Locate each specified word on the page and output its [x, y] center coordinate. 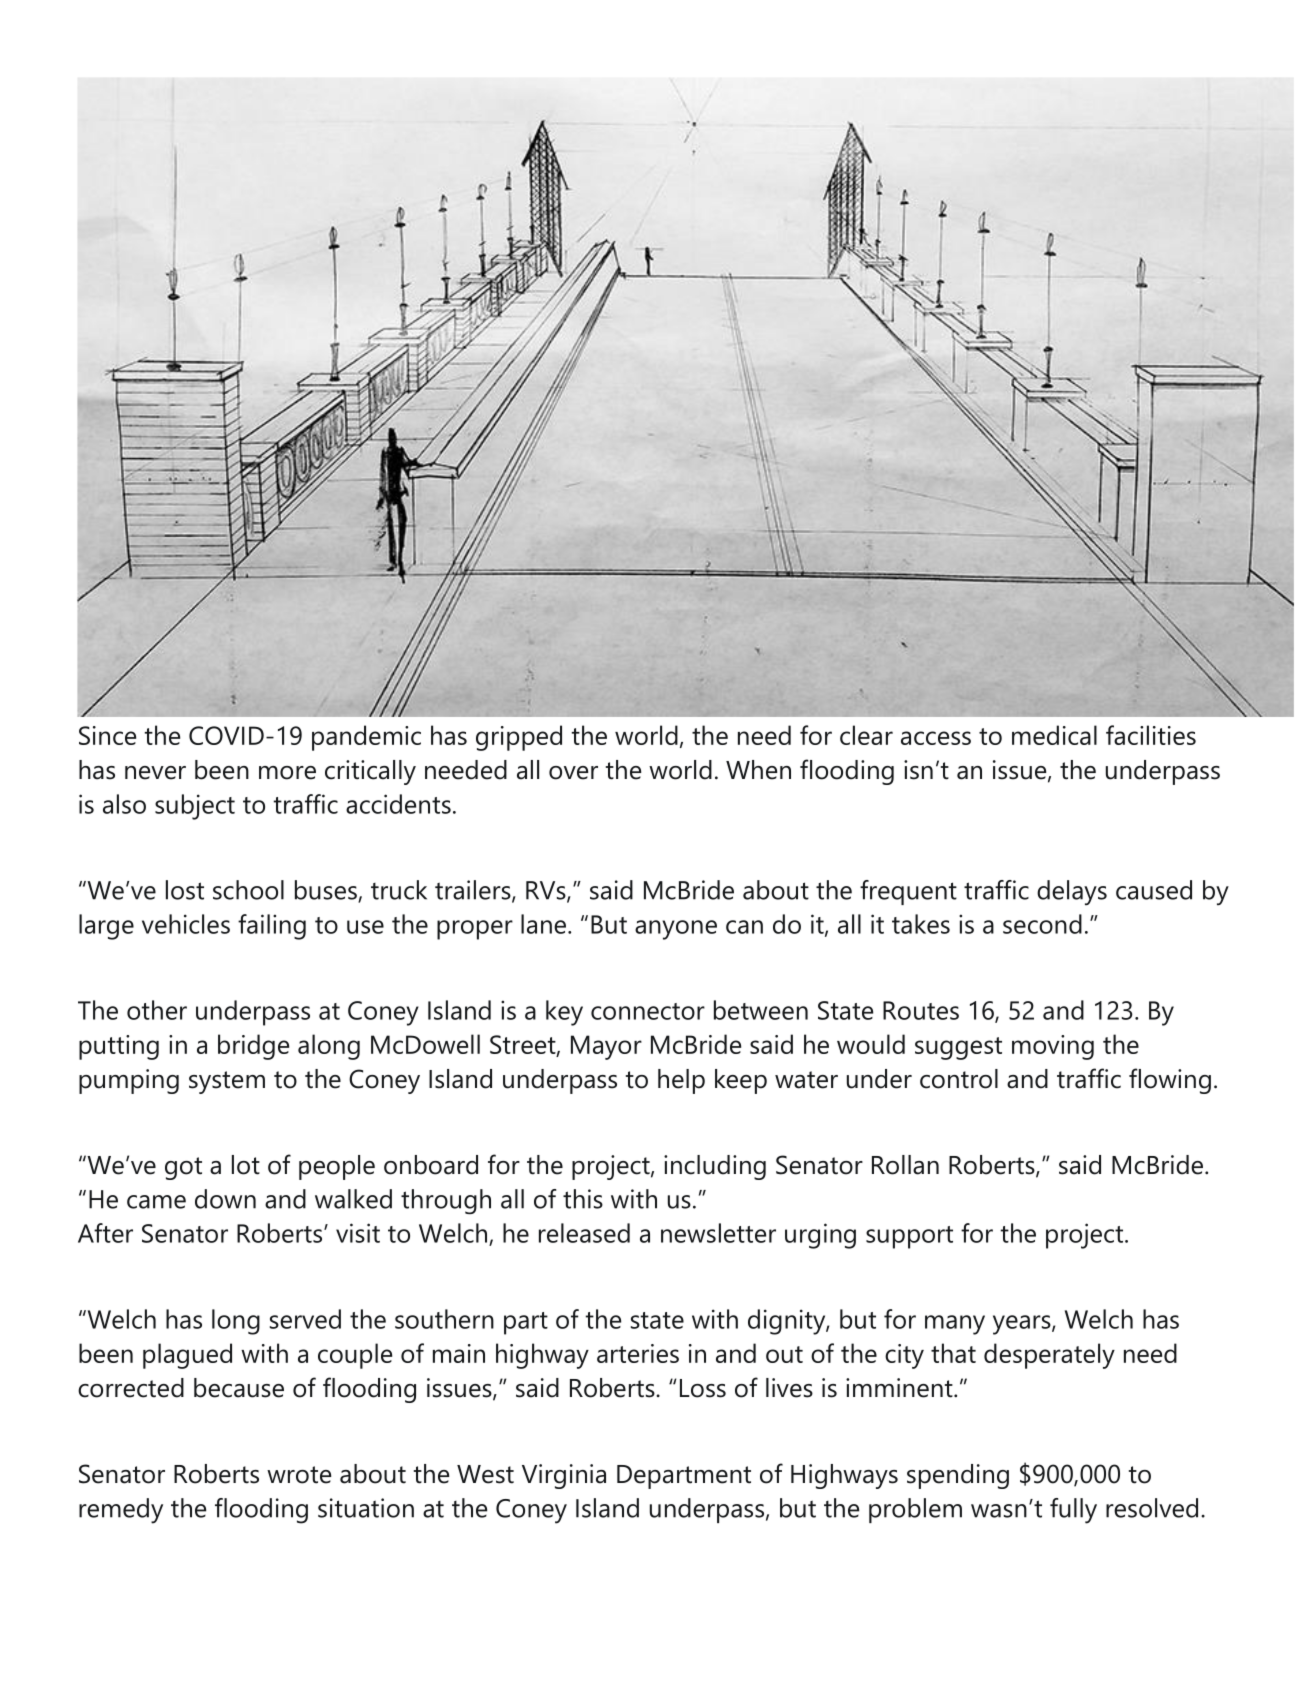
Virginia [564, 1476]
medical [1054, 735]
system [227, 1082]
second [1042, 924]
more [287, 773]
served [305, 1319]
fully [1073, 1511]
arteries [638, 1353]
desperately [1049, 1356]
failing [272, 927]
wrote [299, 1475]
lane [543, 924]
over [573, 773]
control [959, 1079]
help [681, 1081]
